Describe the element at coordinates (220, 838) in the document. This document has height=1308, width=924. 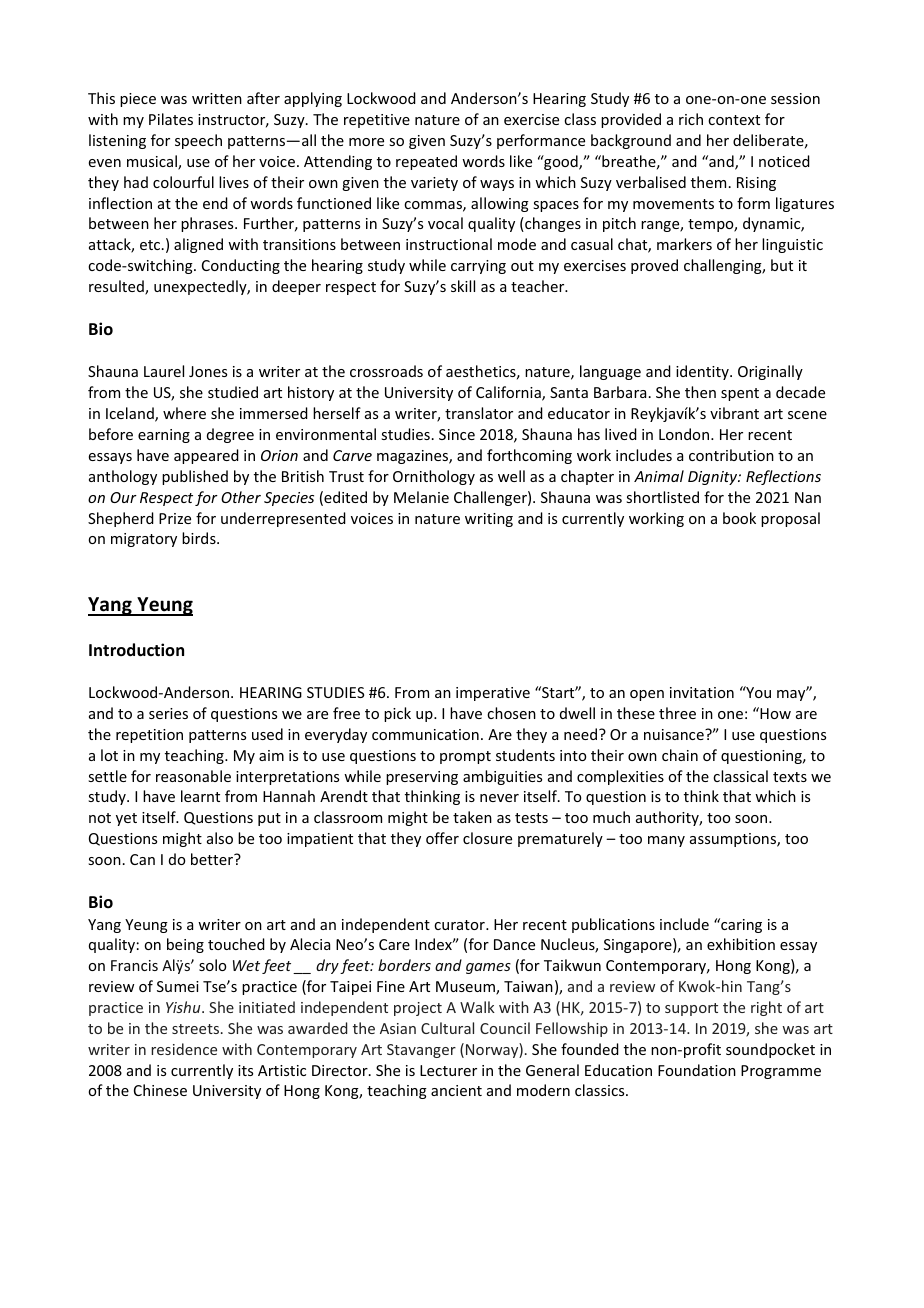
I see `also` at that location.
